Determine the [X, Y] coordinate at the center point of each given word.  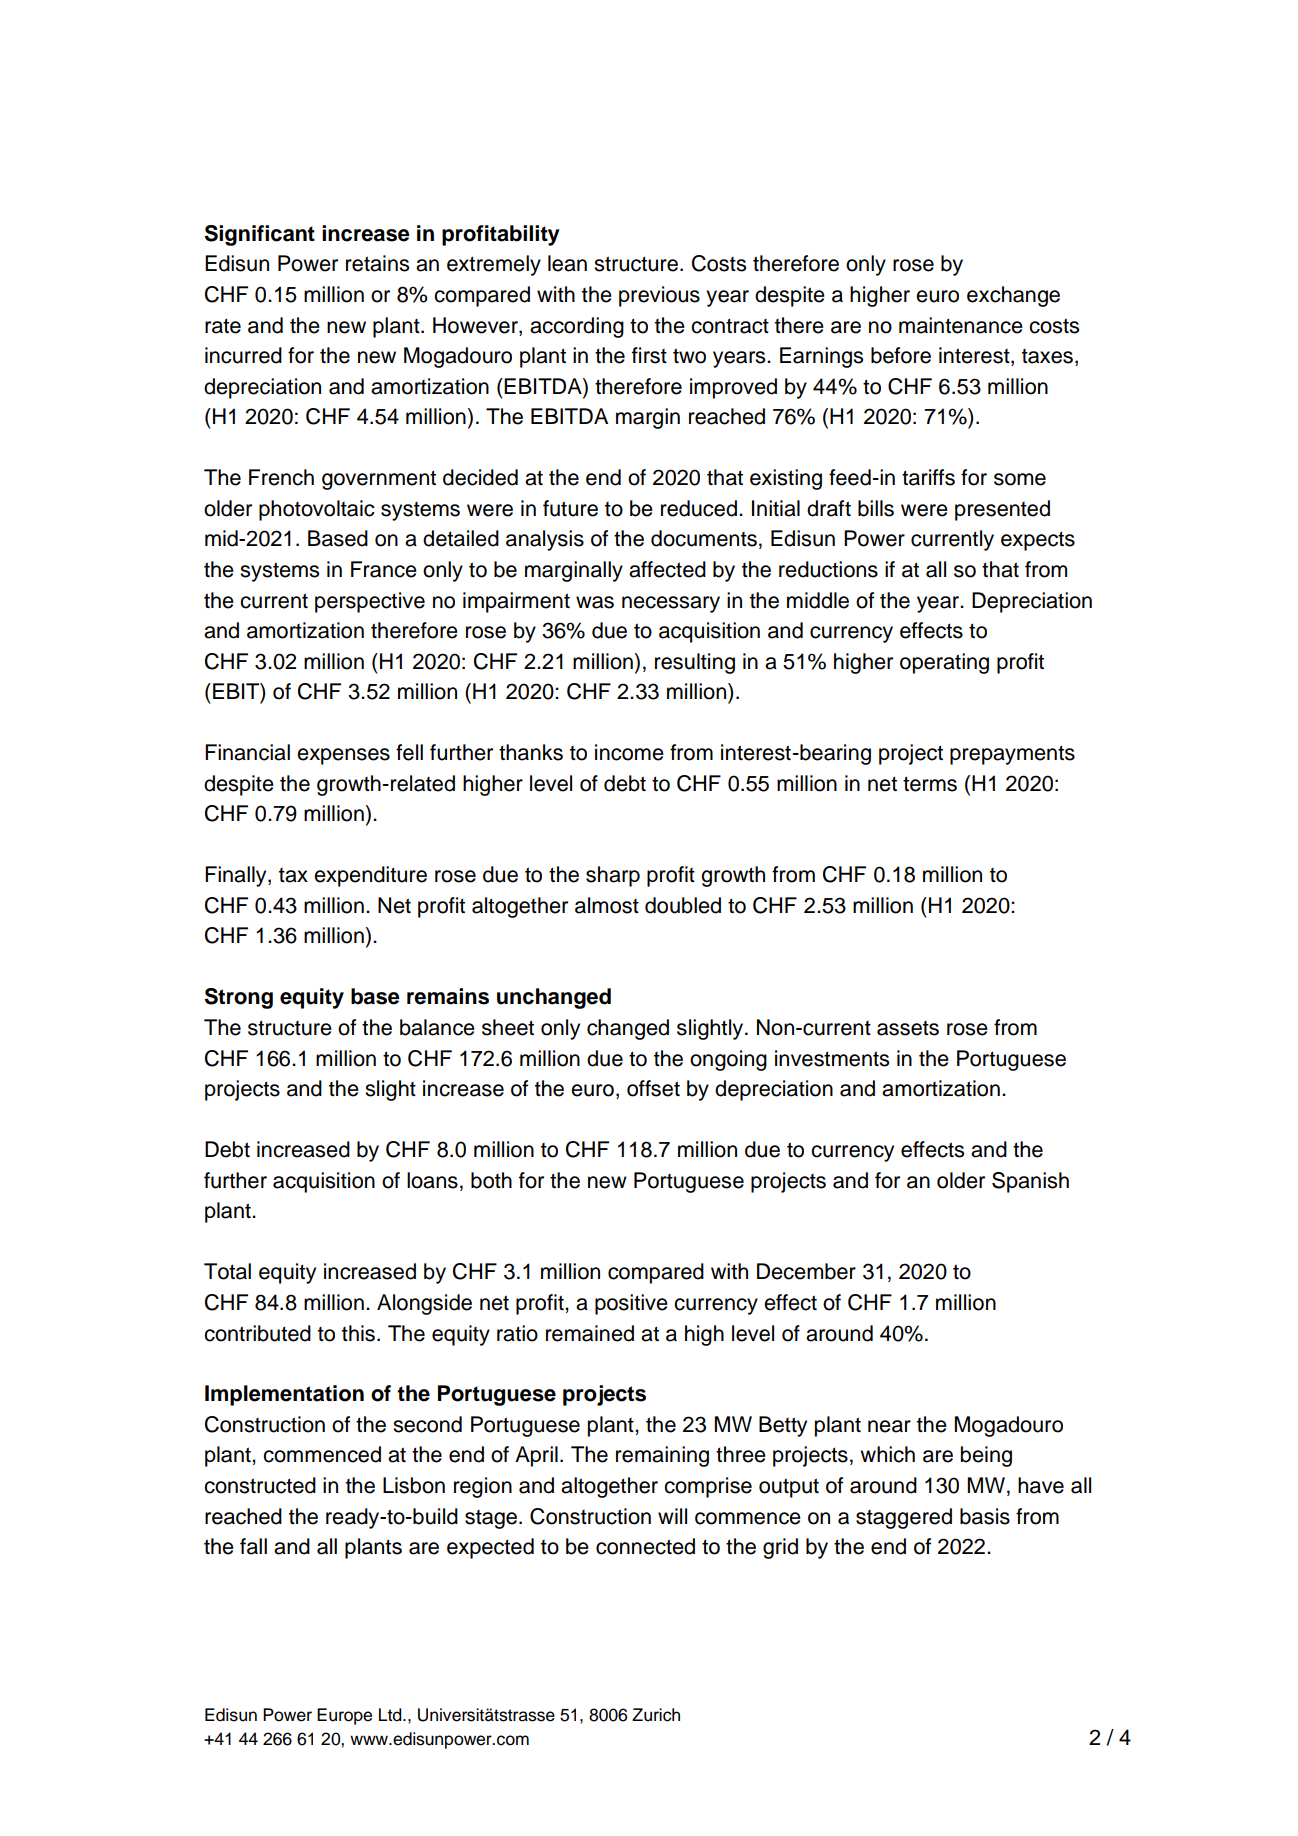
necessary [671, 604]
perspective [370, 602]
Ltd [391, 1715]
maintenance [961, 325]
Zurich [656, 1715]
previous [659, 296]
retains [377, 263]
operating [944, 663]
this [360, 1333]
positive [631, 1304]
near [889, 1426]
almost [607, 905]
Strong [239, 998]
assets [908, 1028]
